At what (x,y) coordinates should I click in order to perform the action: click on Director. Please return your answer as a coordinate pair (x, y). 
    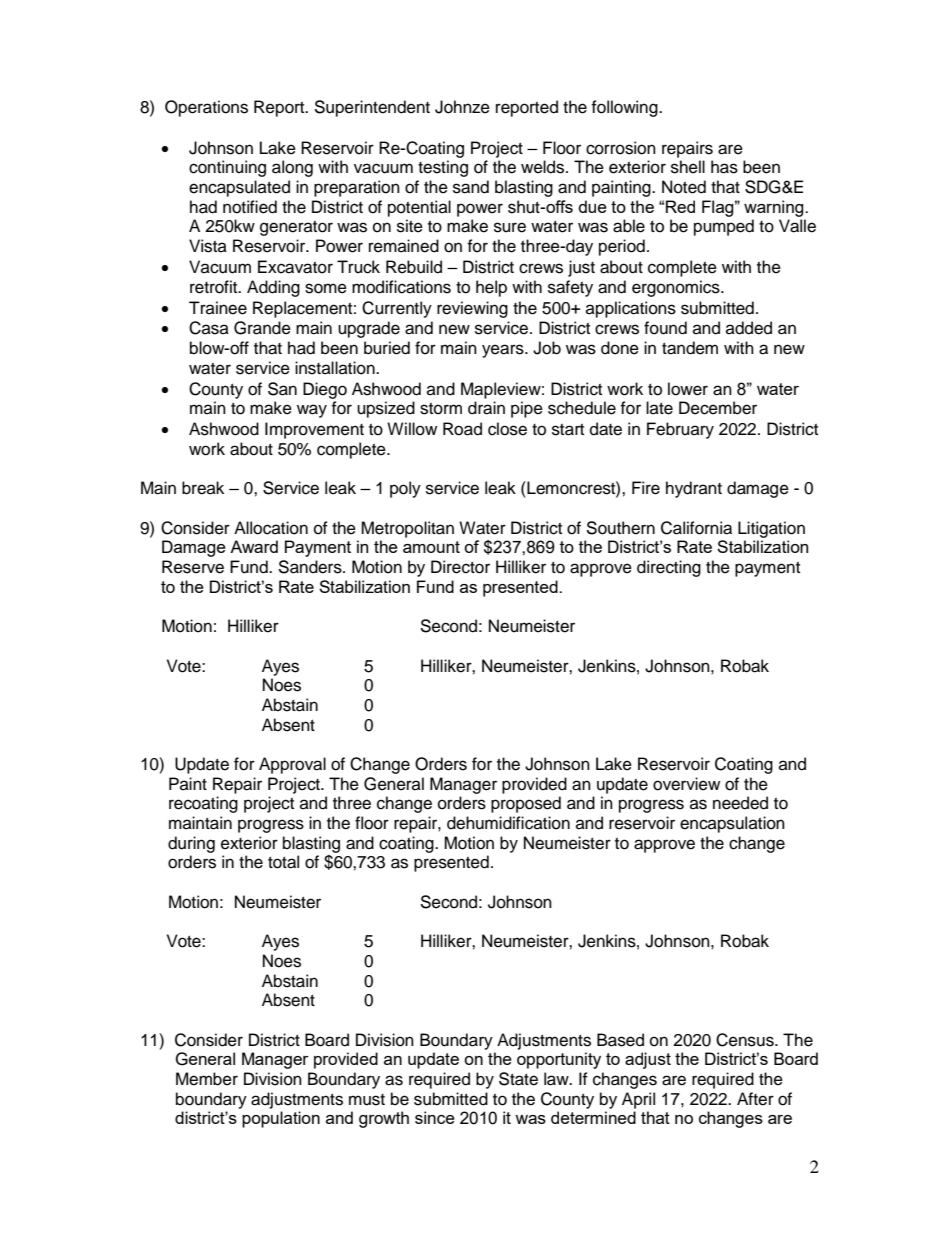
    Looking at the image, I should click on (460, 567).
